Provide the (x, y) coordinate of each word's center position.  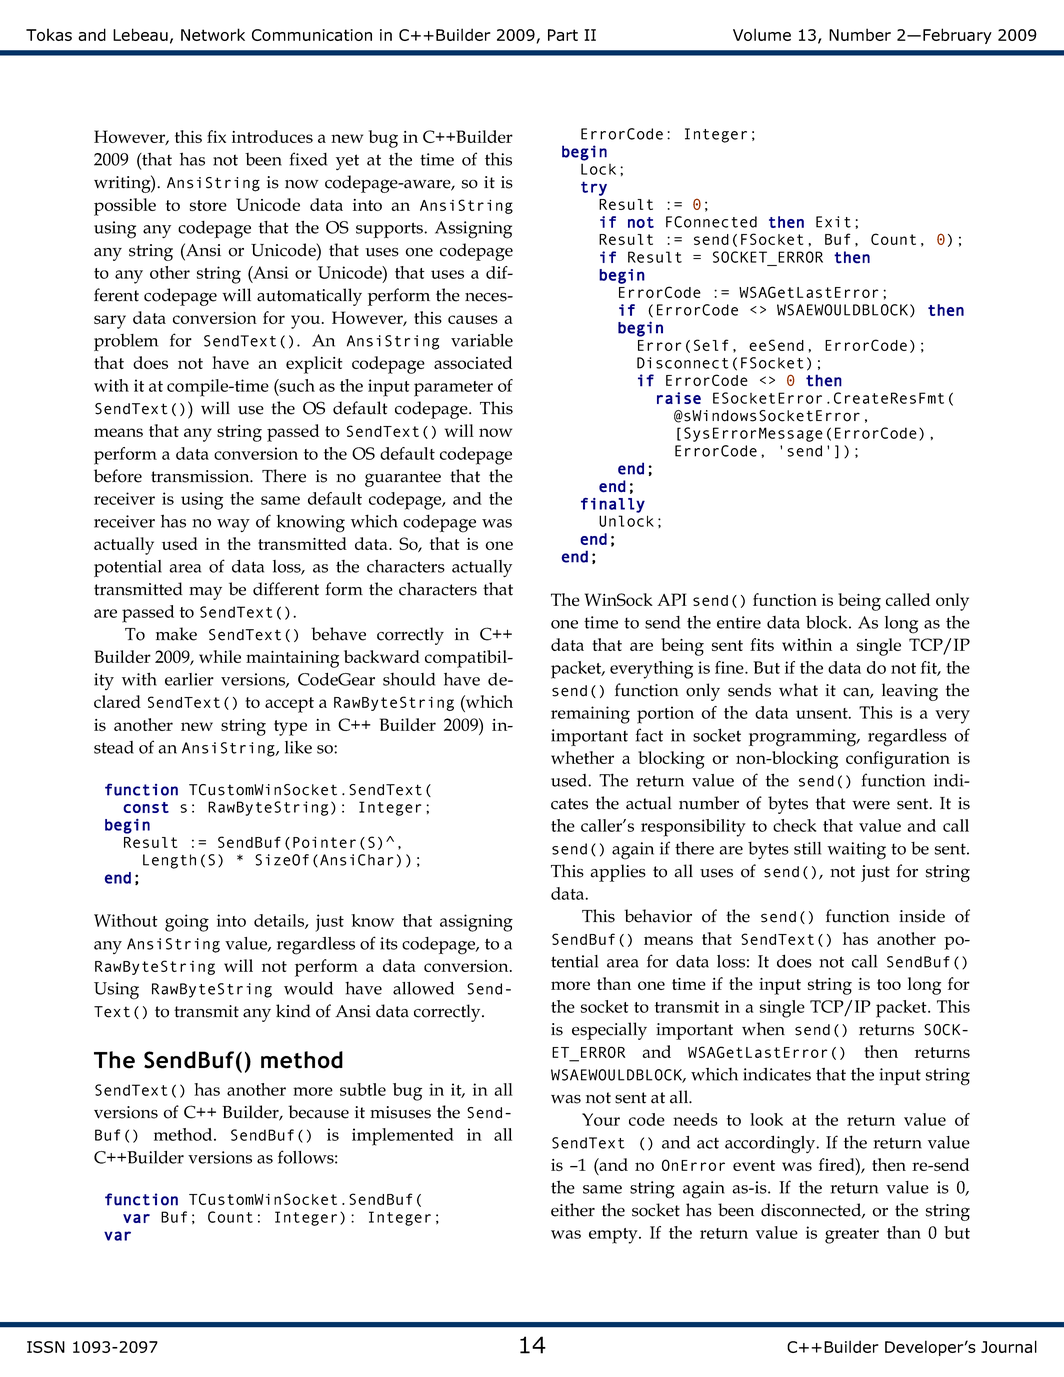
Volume (762, 34)
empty (614, 1236)
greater (852, 1236)
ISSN (46, 1347)
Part (563, 35)
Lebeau (140, 34)
